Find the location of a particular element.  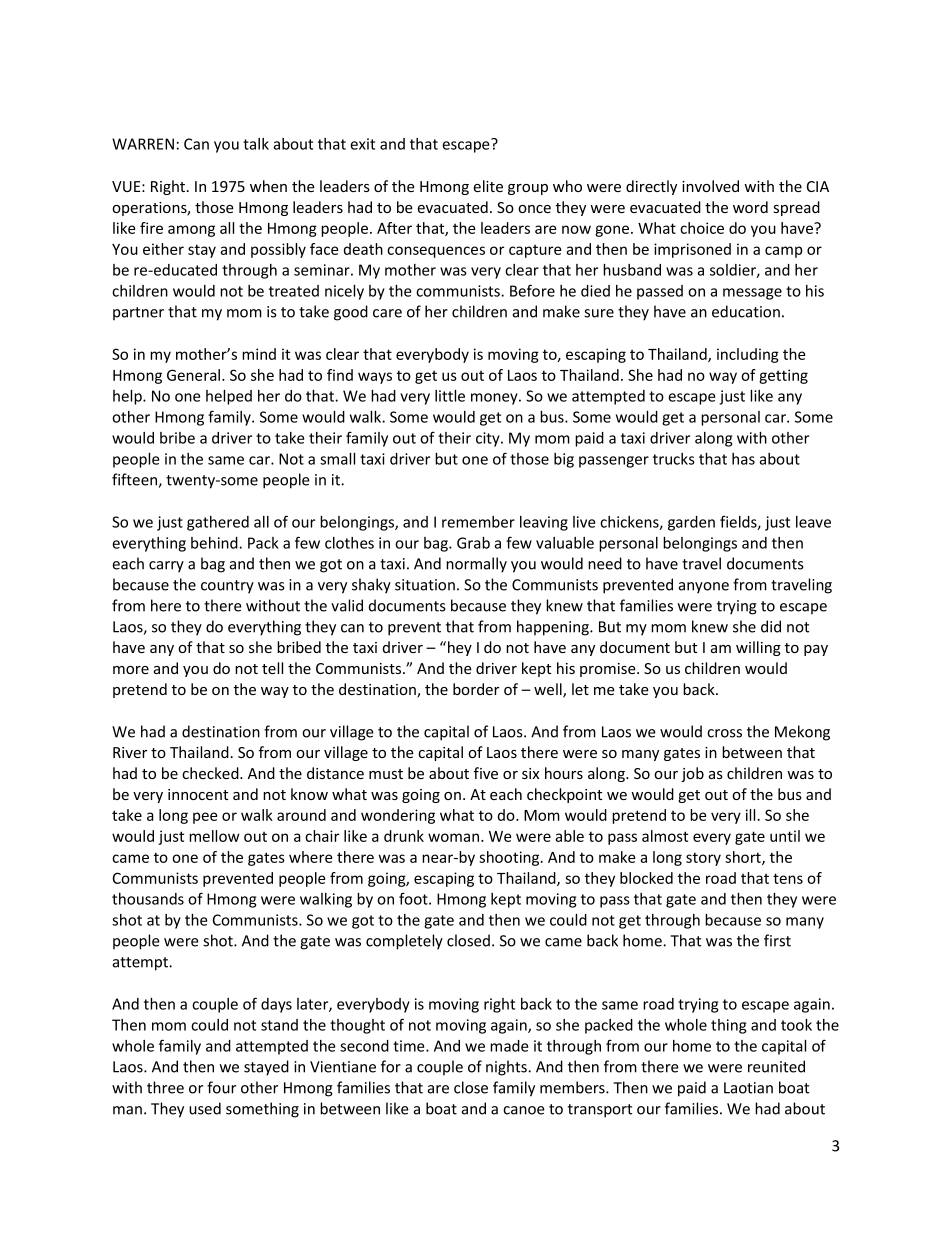

did is located at coordinates (771, 626).
